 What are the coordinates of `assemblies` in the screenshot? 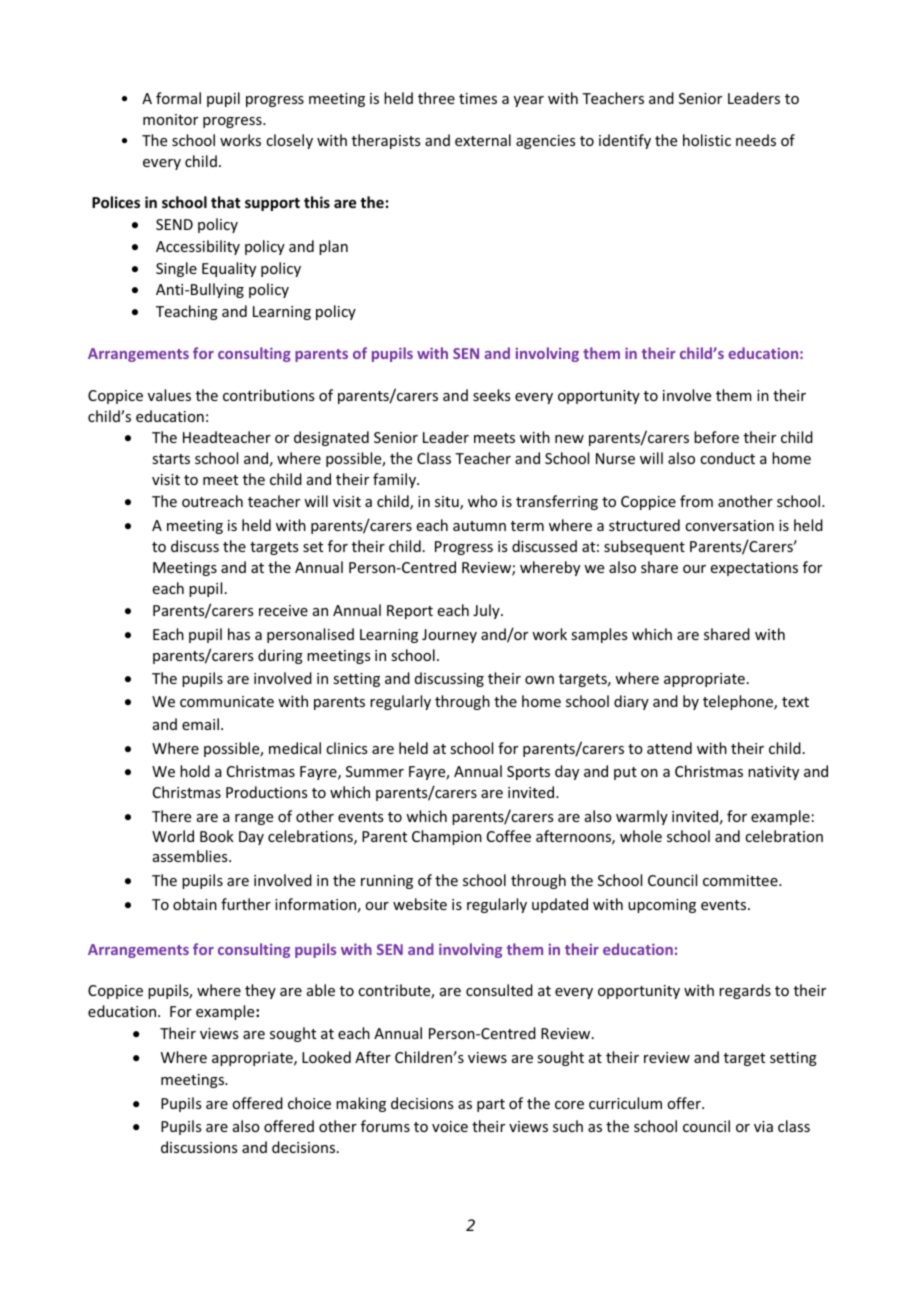 It's located at (191, 856).
